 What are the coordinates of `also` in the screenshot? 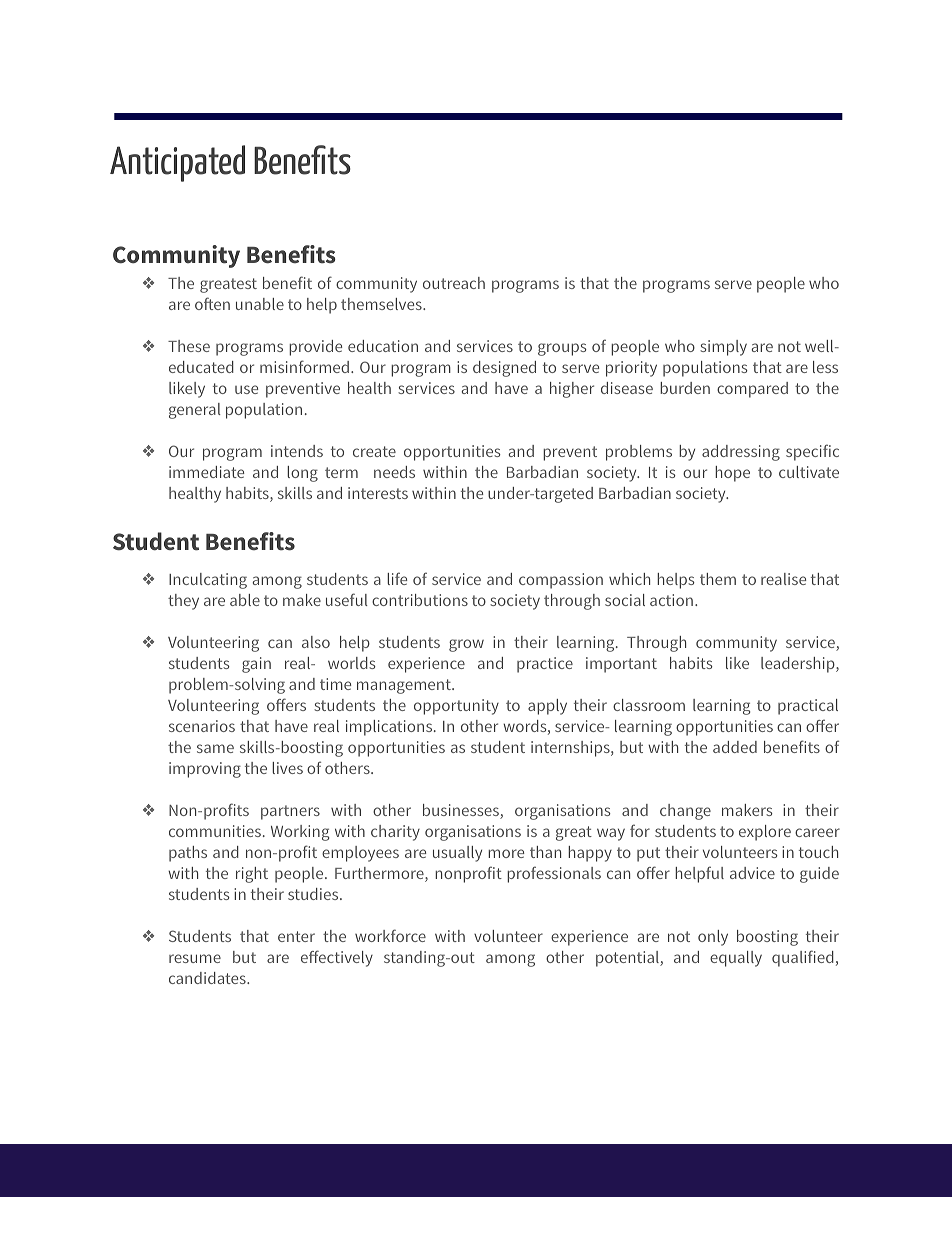 It's located at (316, 642).
